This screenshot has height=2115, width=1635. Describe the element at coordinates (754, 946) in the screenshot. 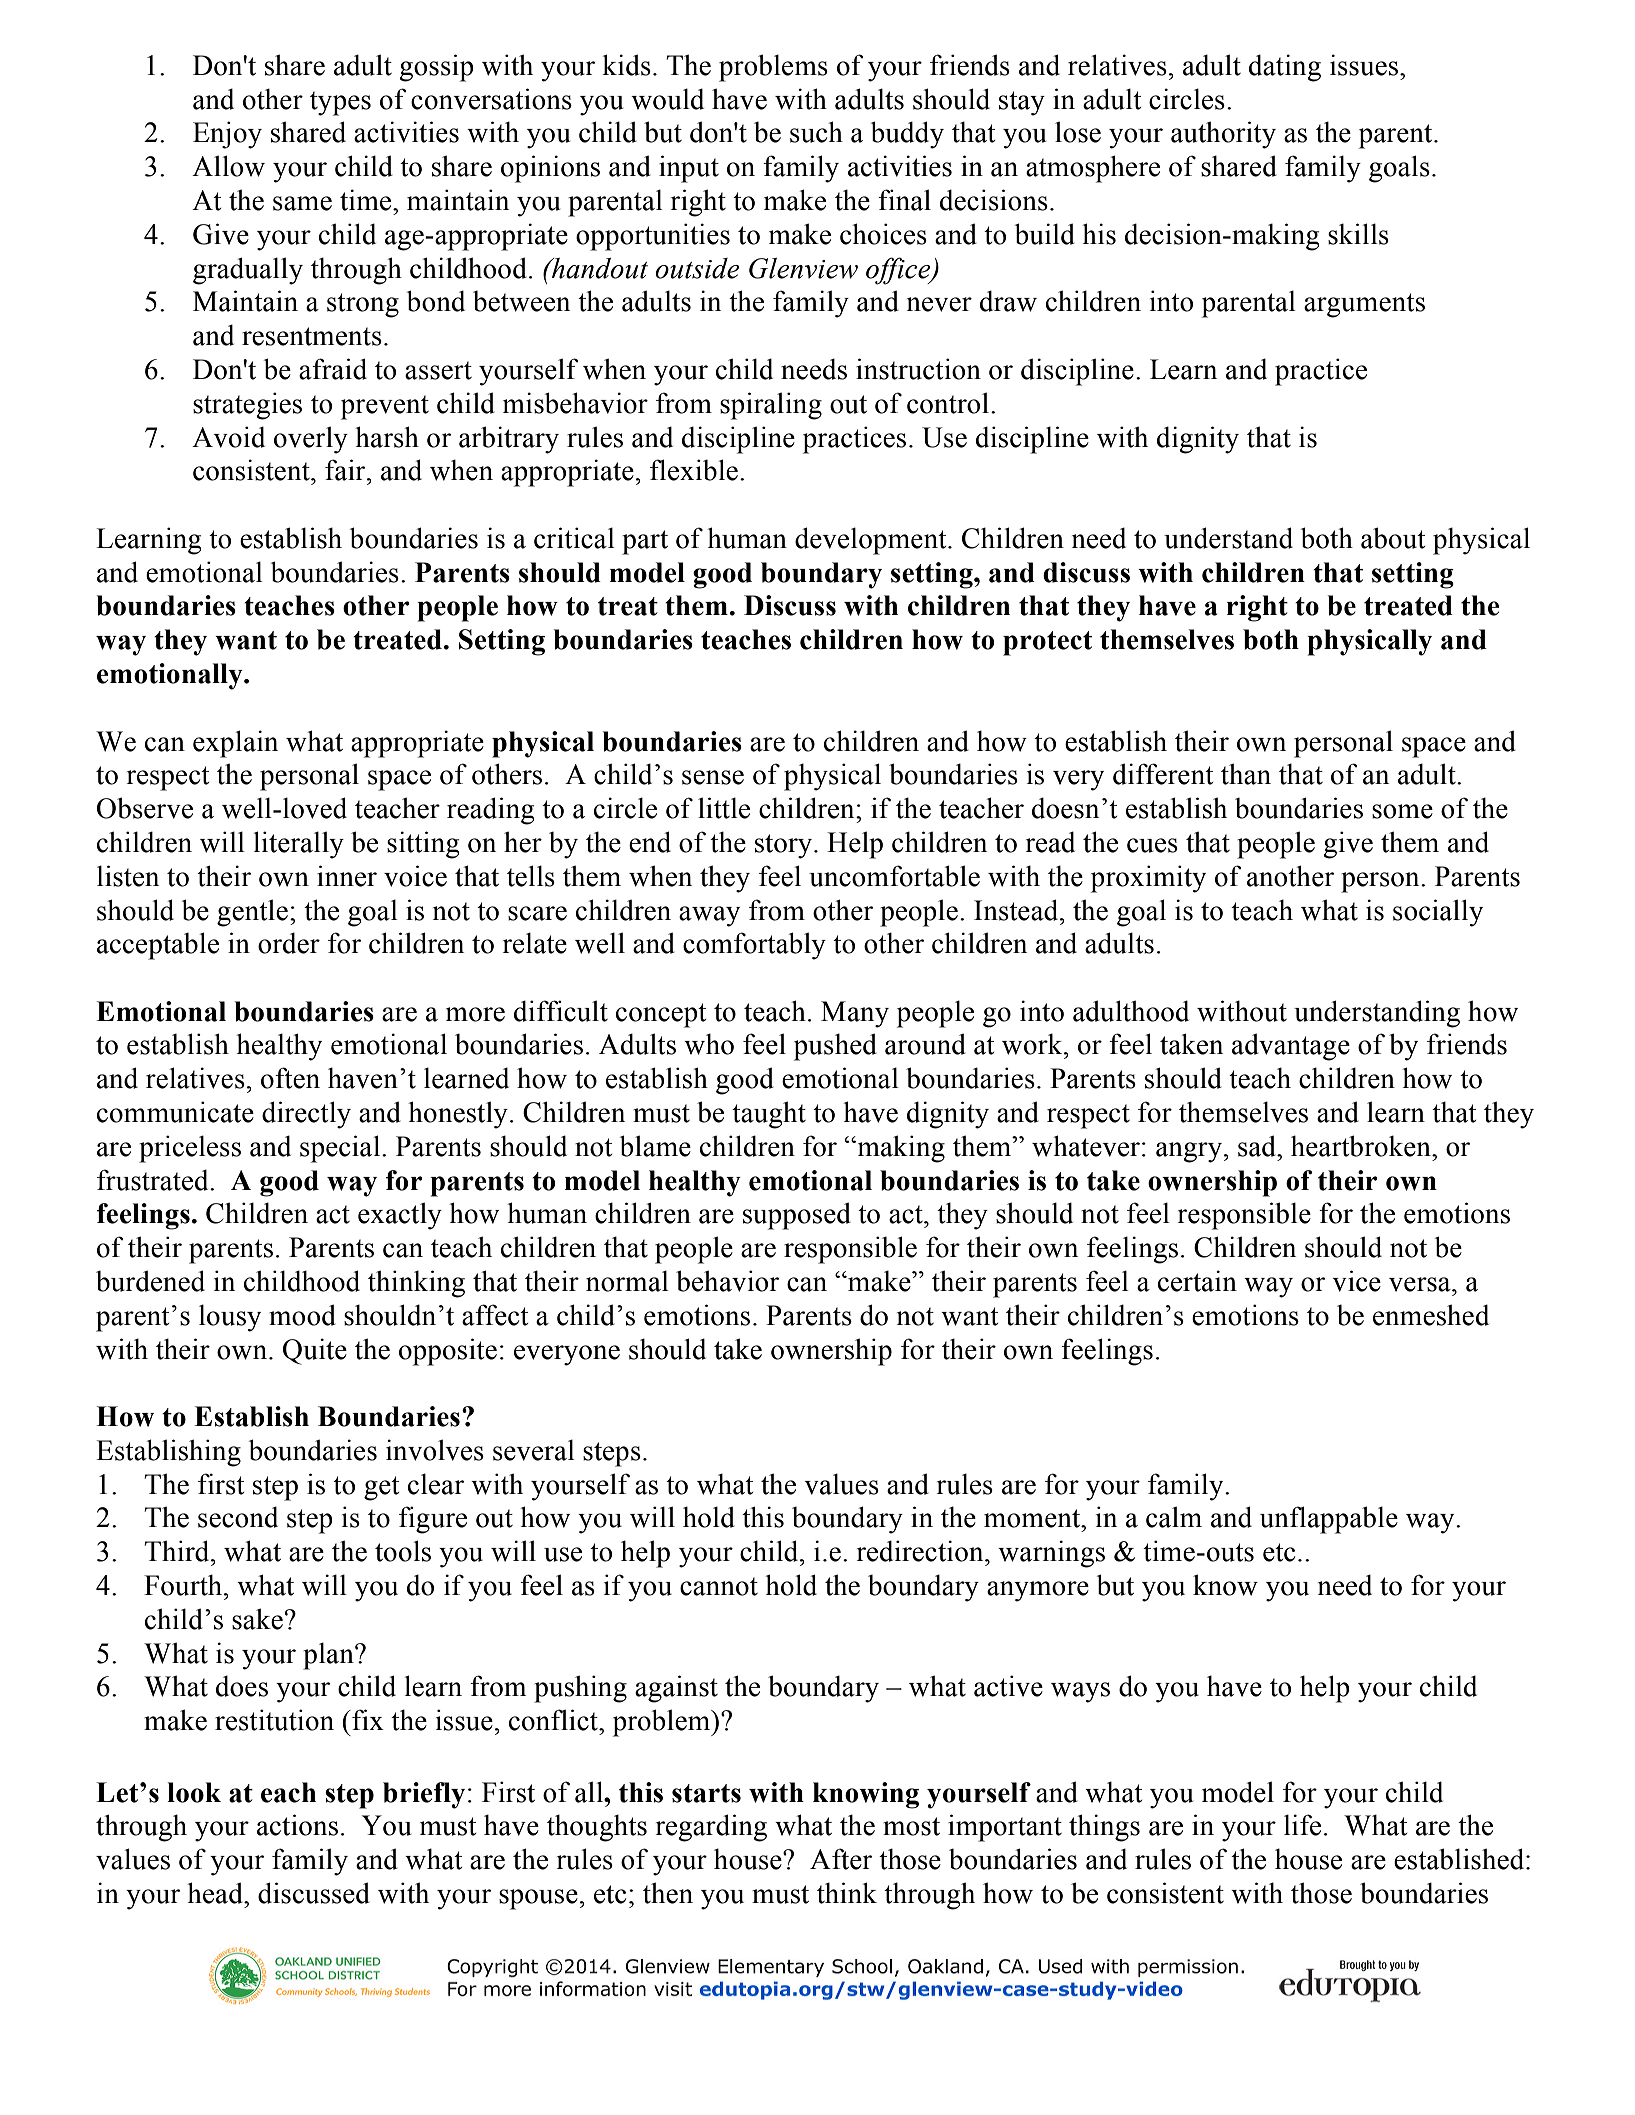

I see `comfortably` at that location.
